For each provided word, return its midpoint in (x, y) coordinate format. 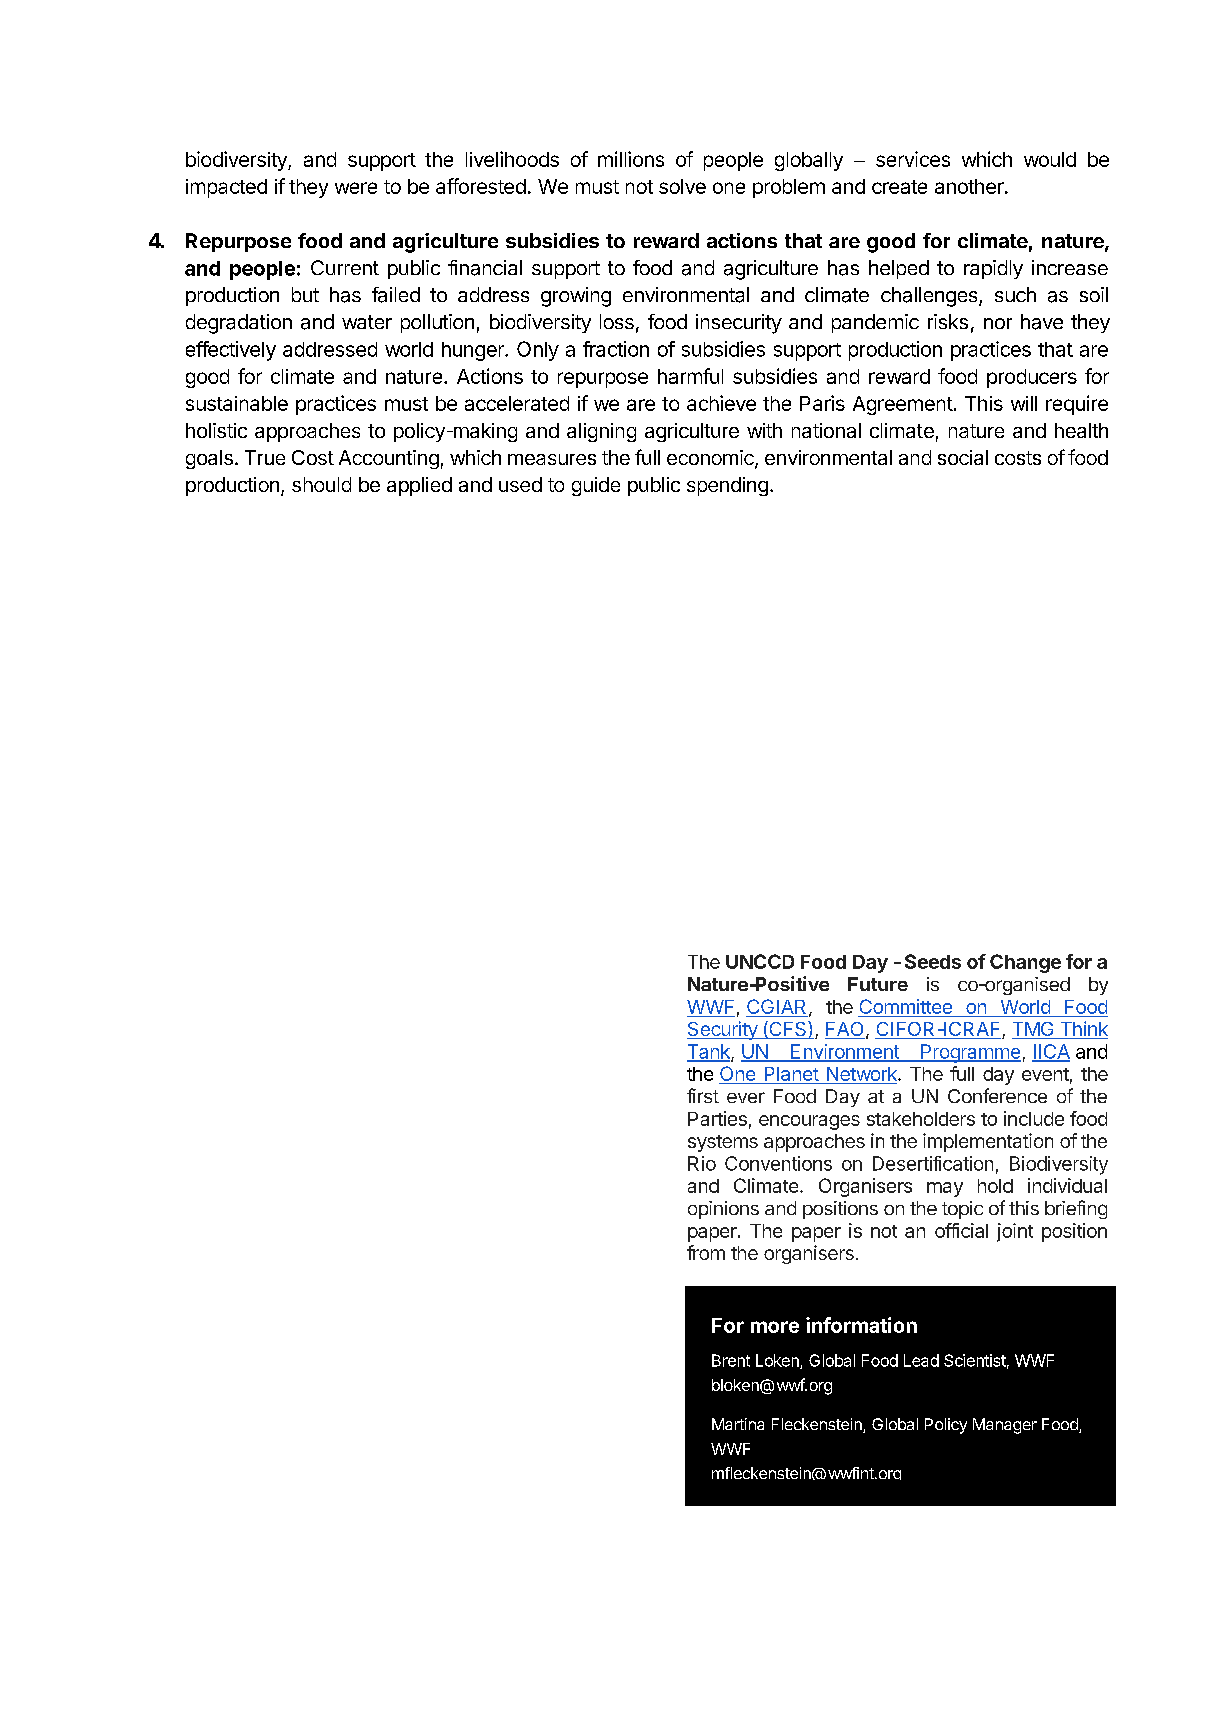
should (321, 484)
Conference (997, 1095)
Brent (731, 1360)
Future (878, 984)
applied (419, 486)
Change (1025, 963)
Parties (717, 1118)
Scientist (975, 1360)
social (963, 457)
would (1050, 159)
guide (596, 486)
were (356, 188)
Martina (738, 1424)
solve (682, 186)
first (703, 1095)
